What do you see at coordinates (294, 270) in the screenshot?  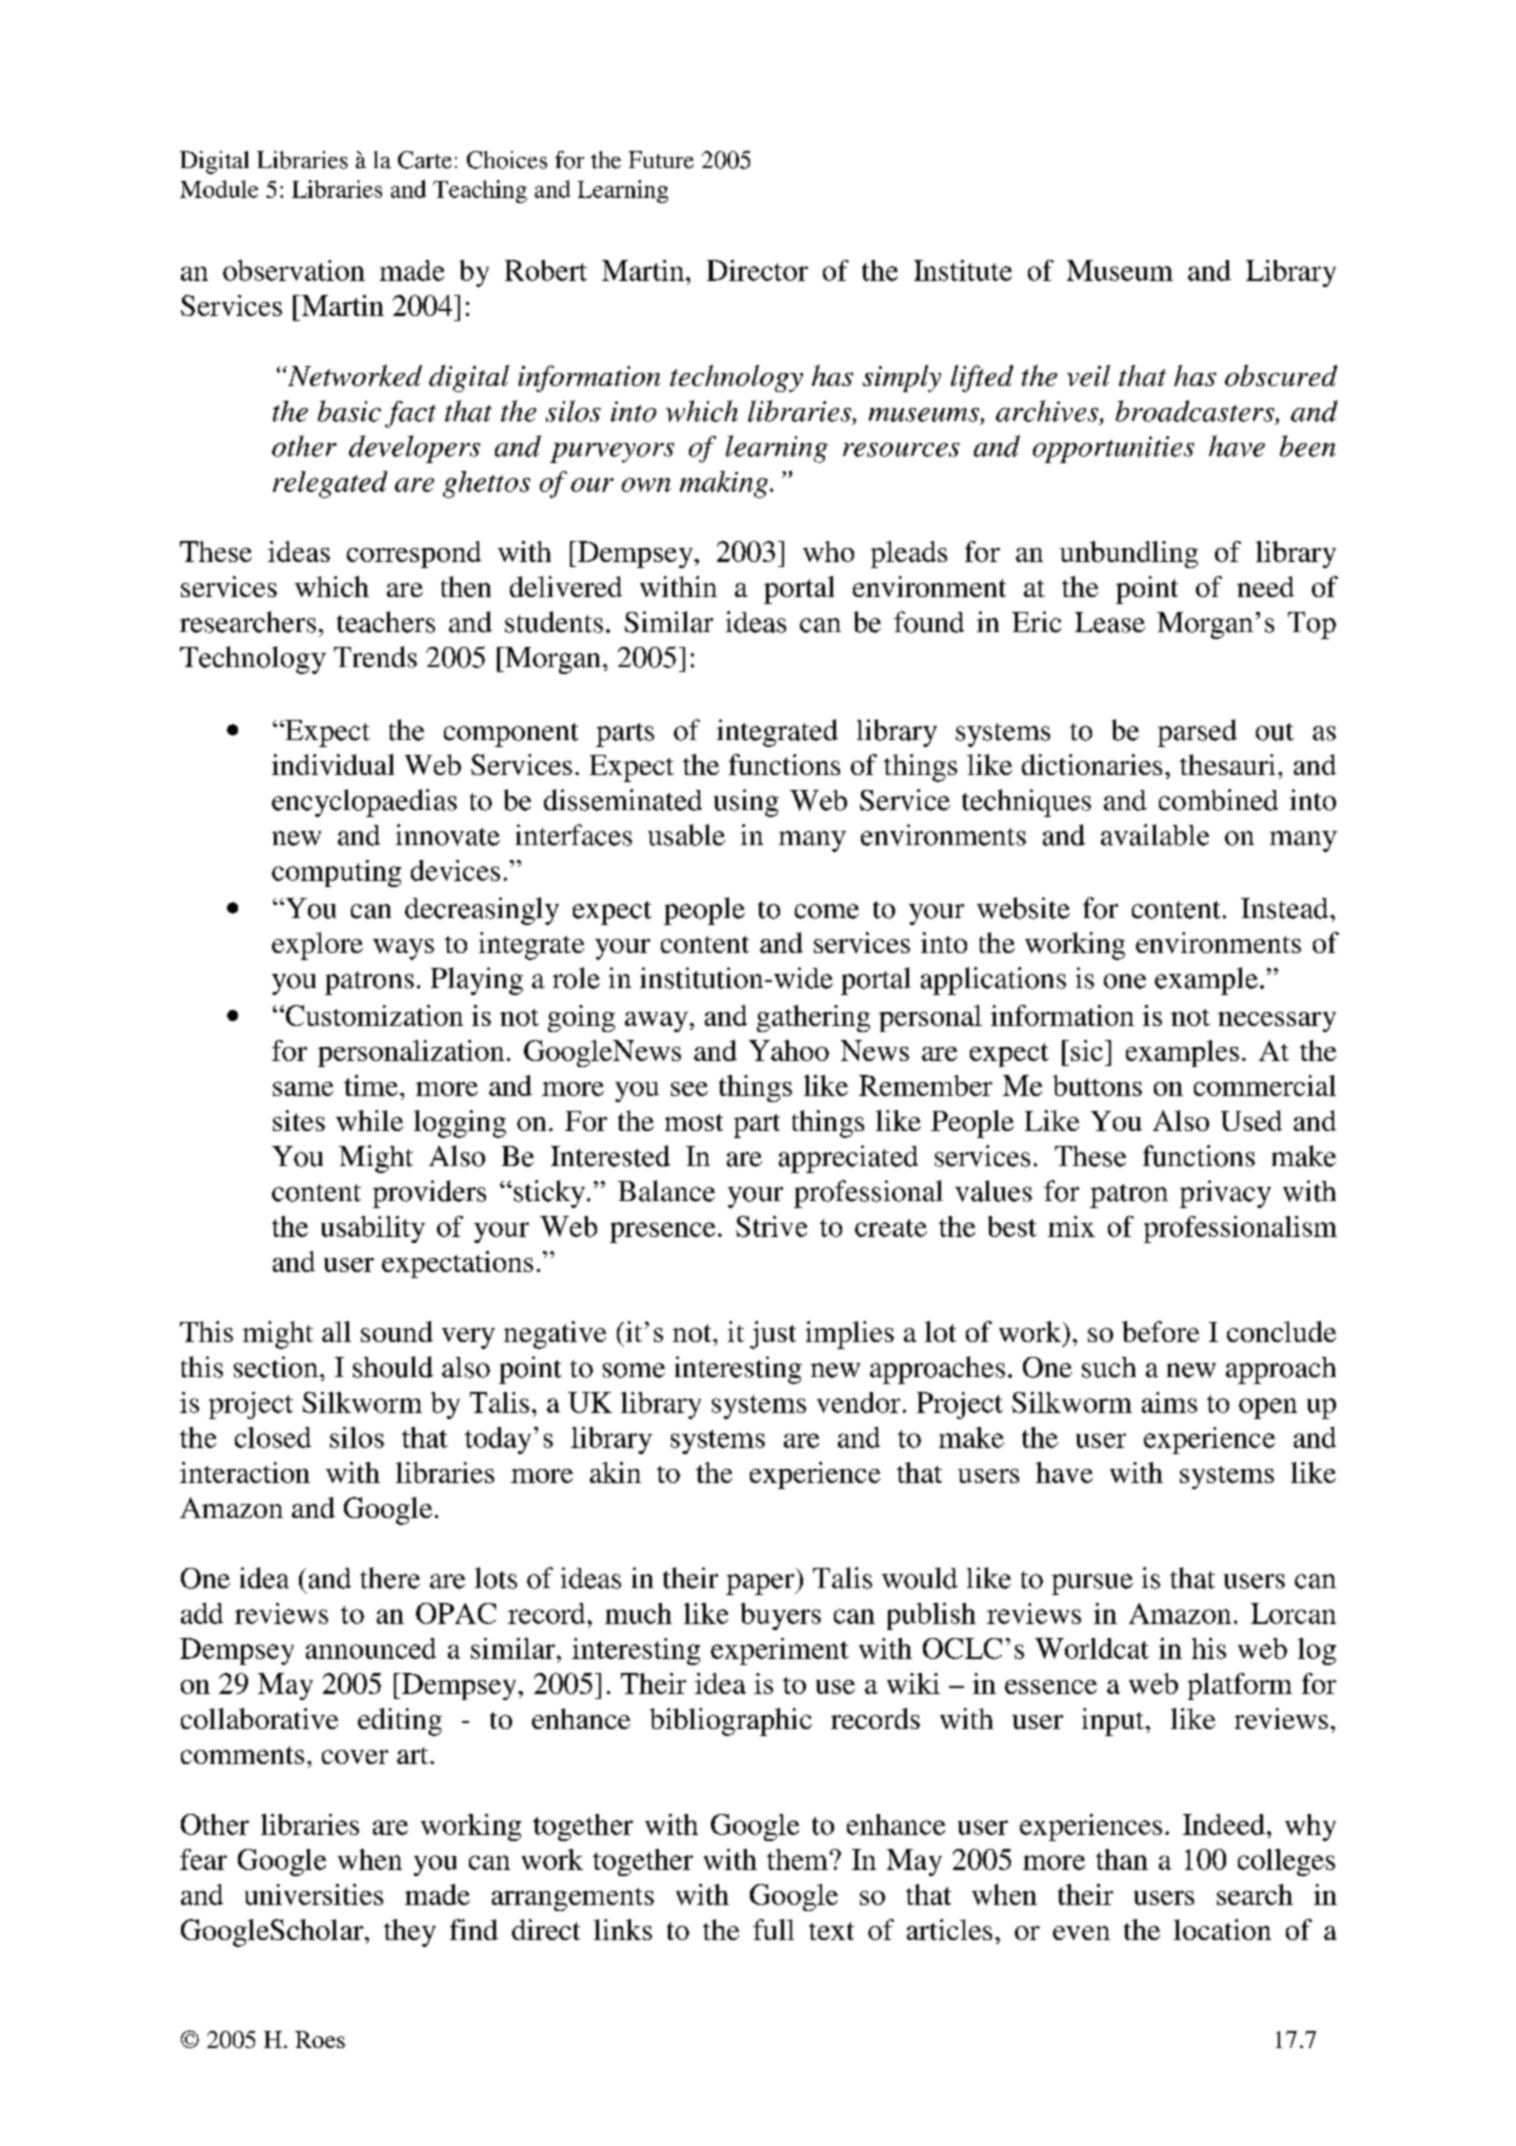 I see `observation` at bounding box center [294, 270].
